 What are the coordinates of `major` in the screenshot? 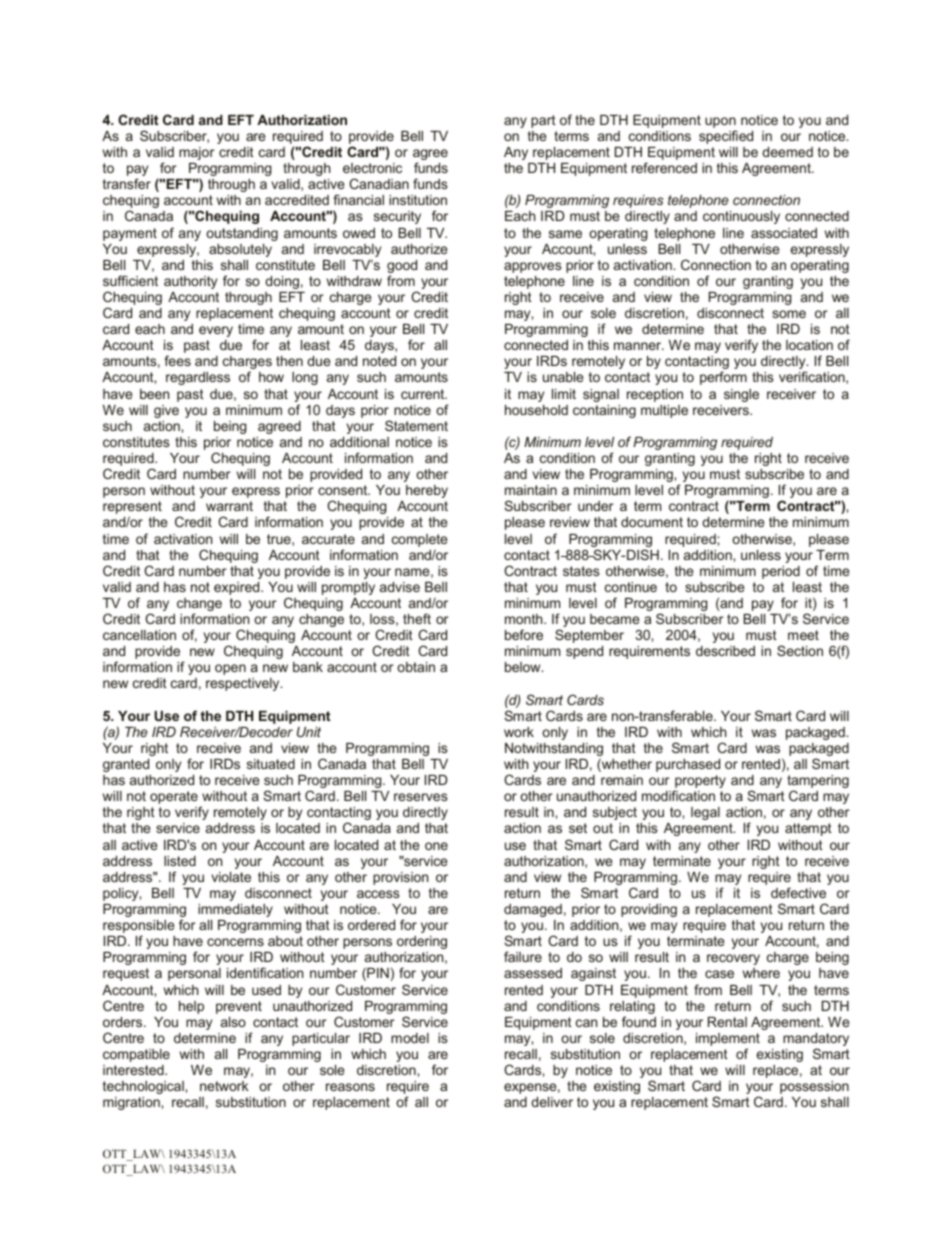 It's located at (196, 153).
